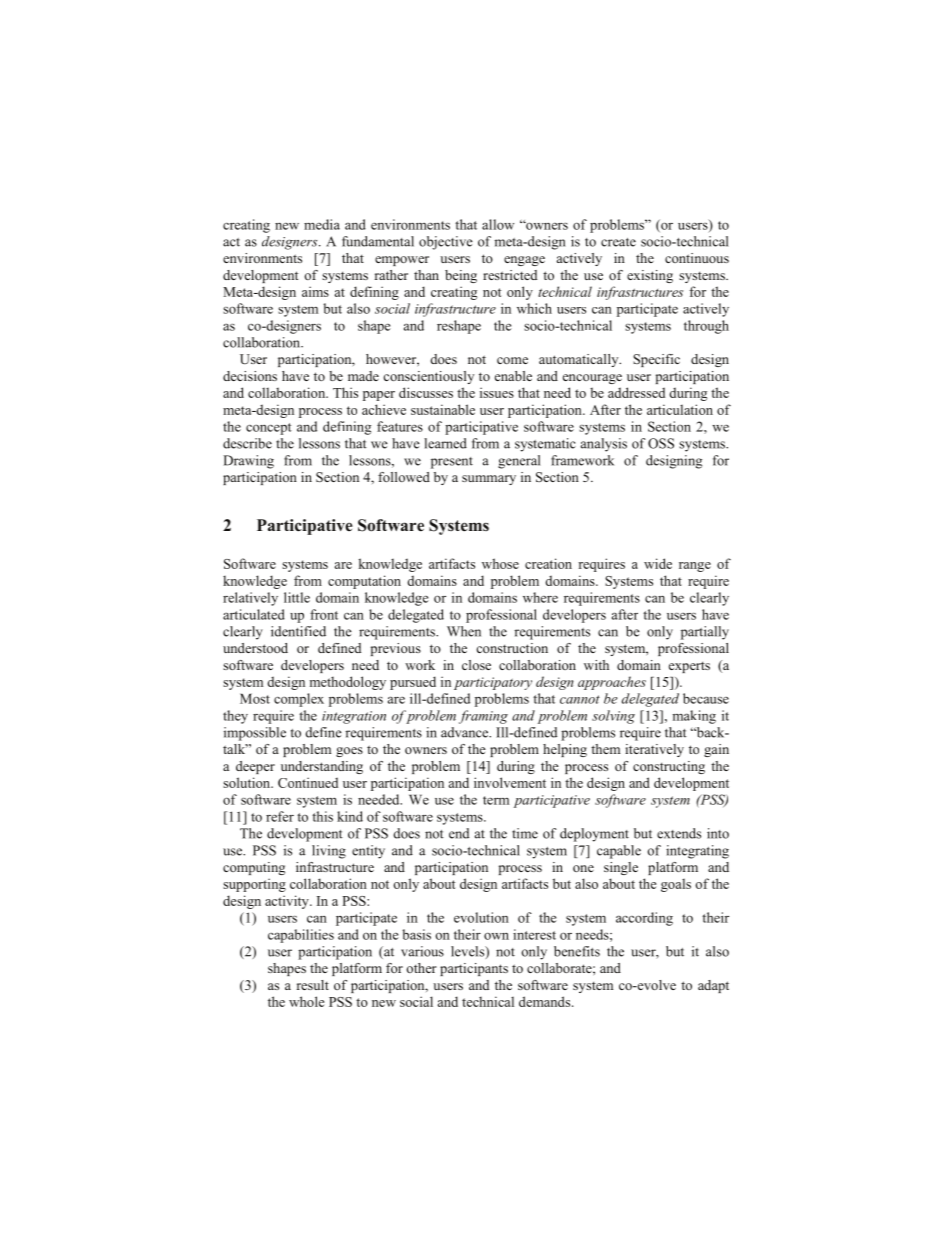 The image size is (952, 1233). What do you see at coordinates (248, 462) in the page?
I see `Drawing` at bounding box center [248, 462].
